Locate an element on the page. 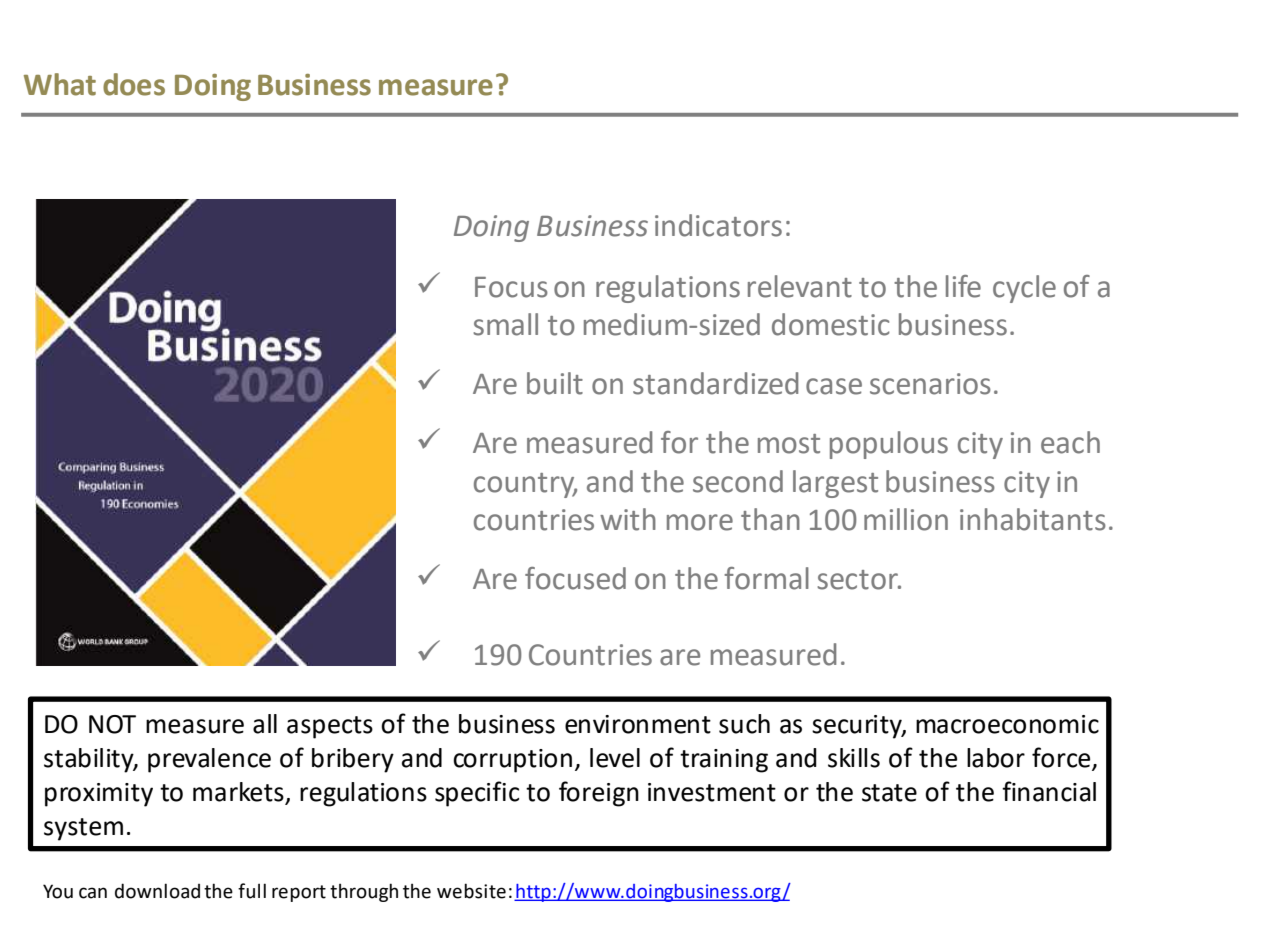 This document has height=952, width=1270. more is located at coordinates (700, 522).
